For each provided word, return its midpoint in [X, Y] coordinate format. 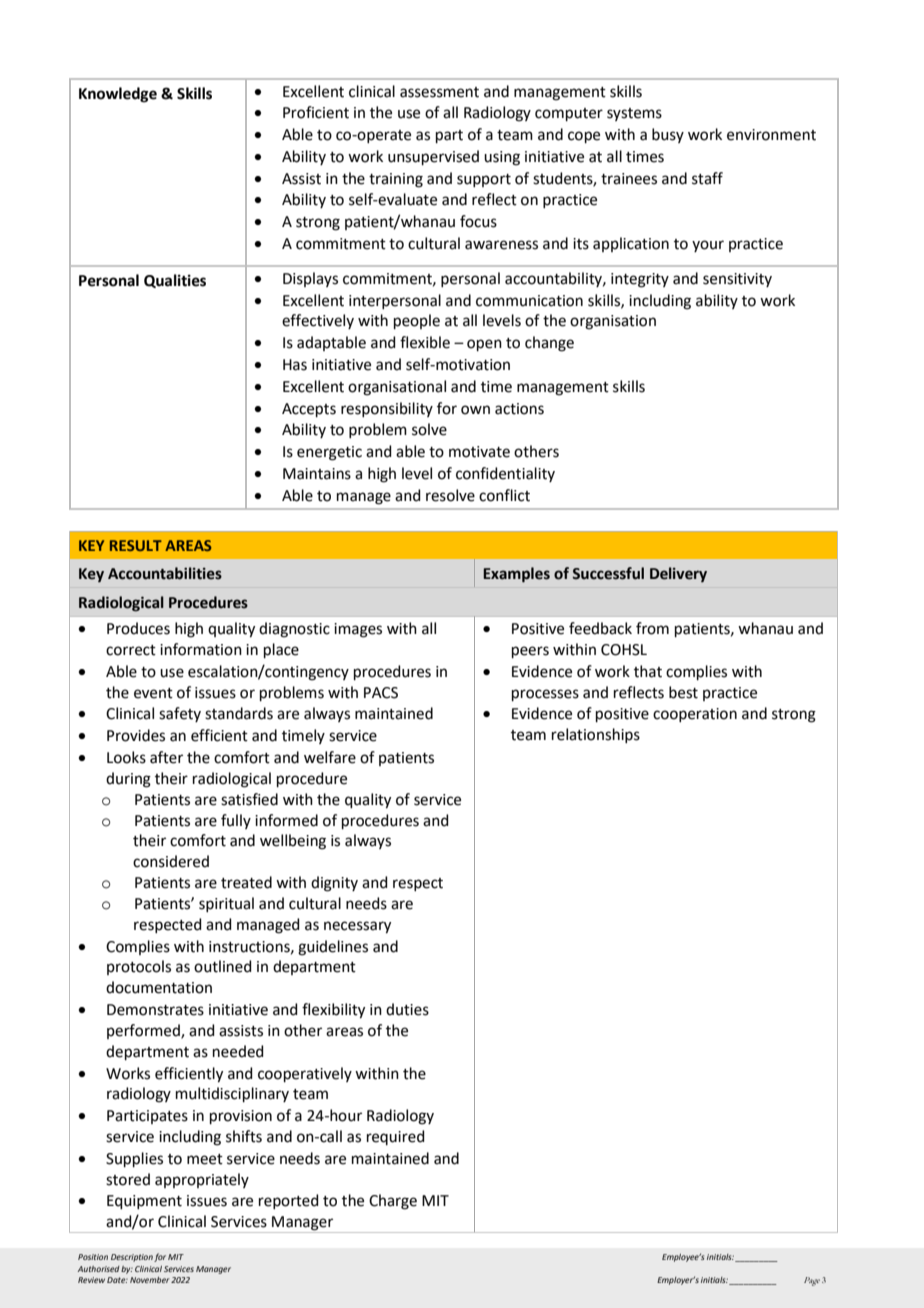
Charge [393, 1202]
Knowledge [118, 95]
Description [132, 1258]
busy [668, 135]
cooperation [695, 715]
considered [171, 861]
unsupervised [433, 157]
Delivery [678, 574]
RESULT [136, 545]
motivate [479, 452]
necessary [357, 927]
